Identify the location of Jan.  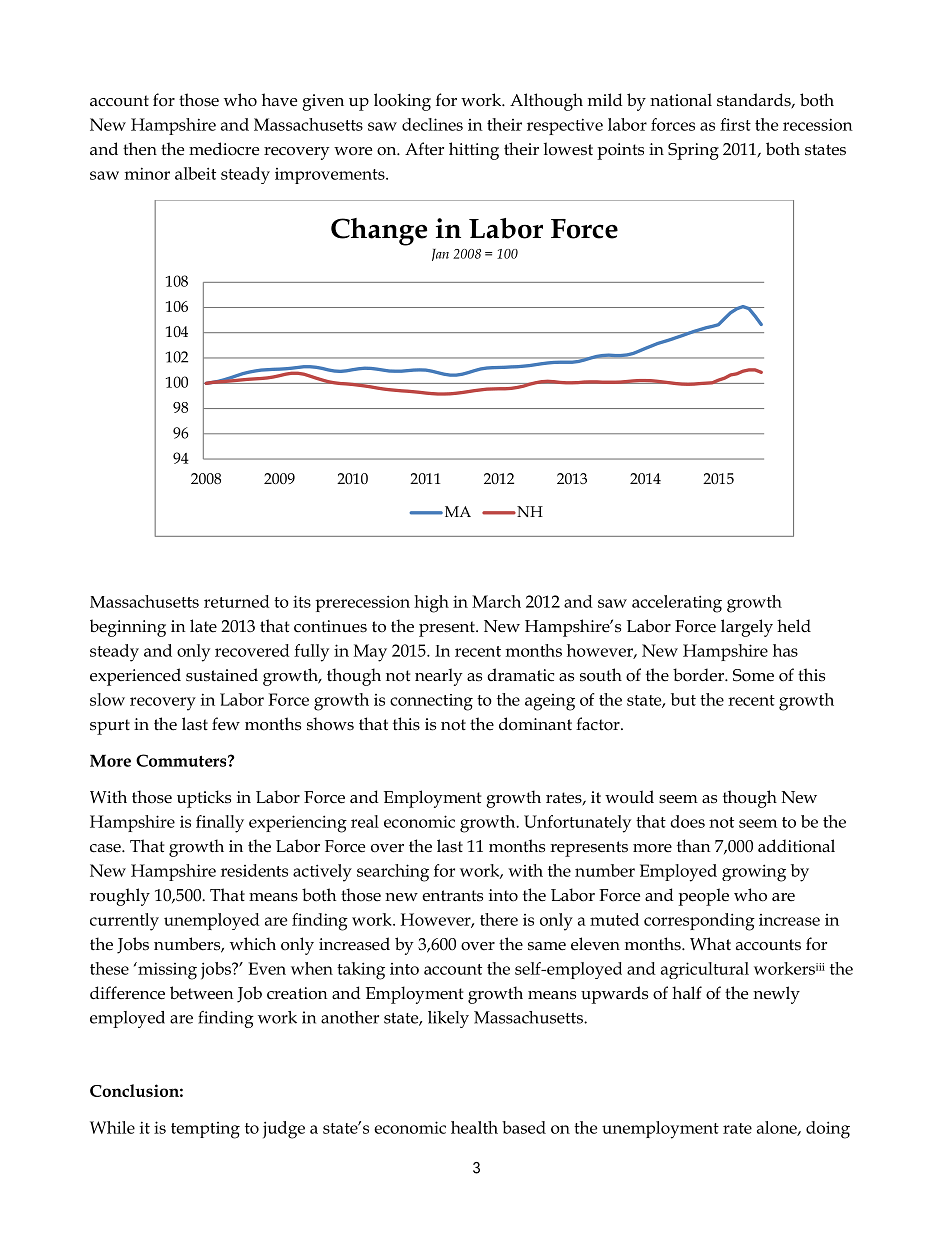
(440, 255).
